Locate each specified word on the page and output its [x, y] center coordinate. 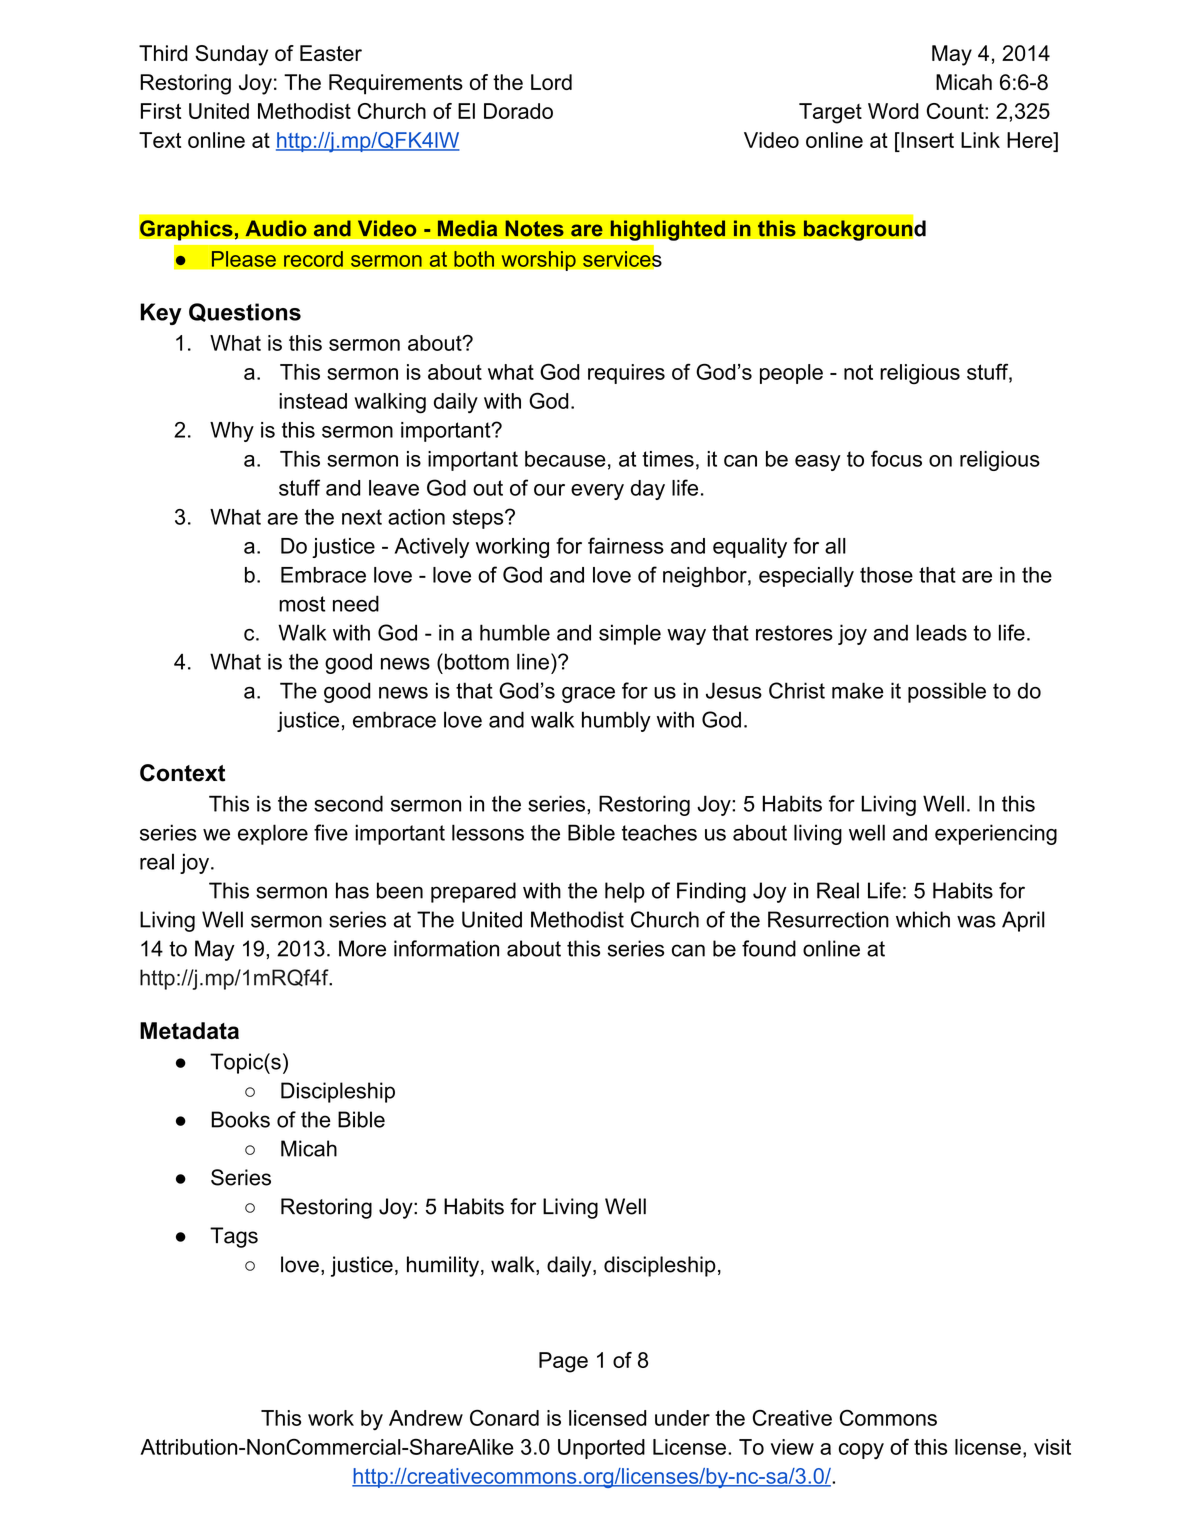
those [886, 575]
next [362, 517]
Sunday [231, 55]
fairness [626, 545]
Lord [551, 82]
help [625, 892]
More [362, 948]
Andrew [426, 1418]
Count [956, 111]
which [923, 919]
